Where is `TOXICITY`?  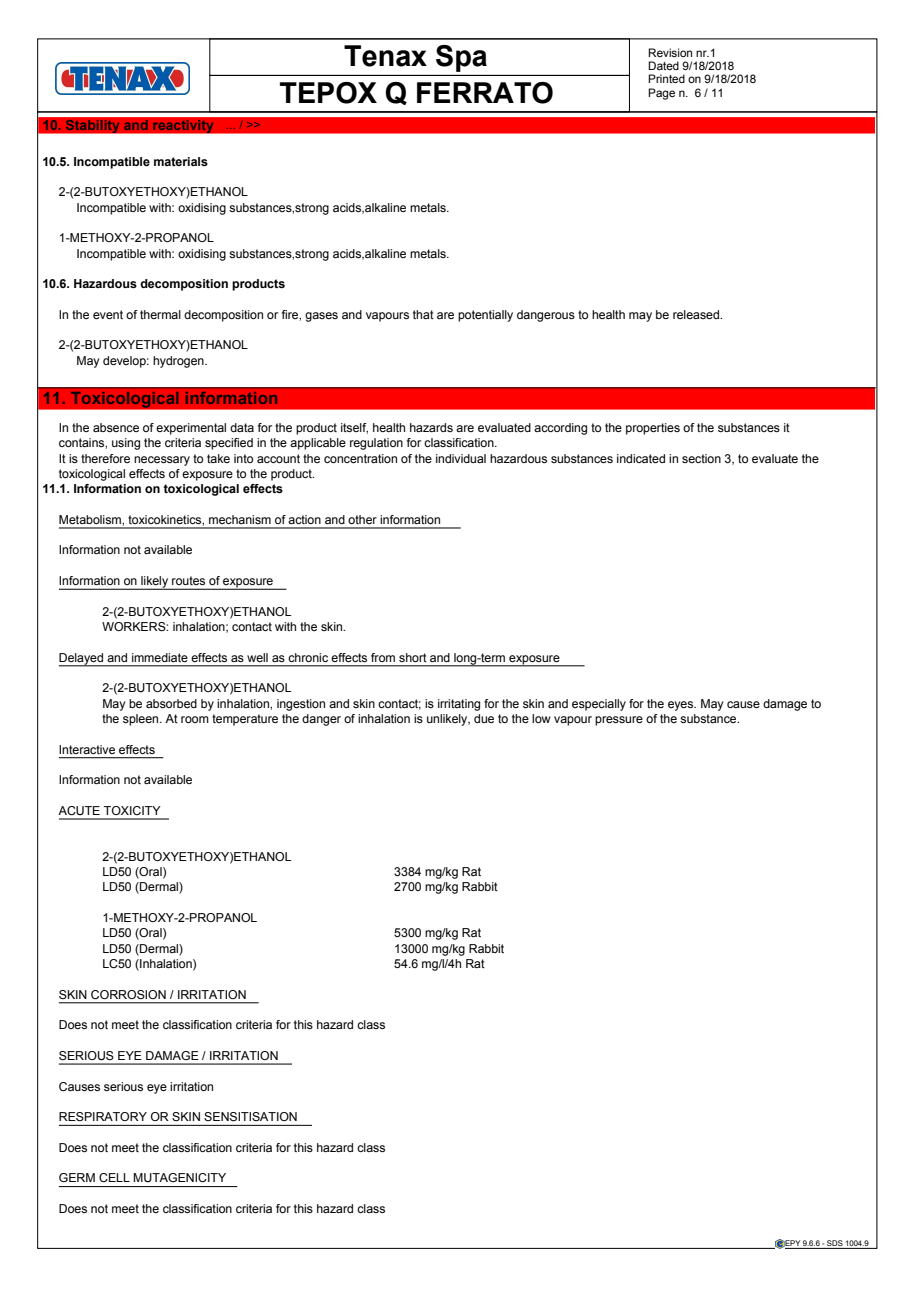 TOXICITY is located at coordinates (132, 810).
